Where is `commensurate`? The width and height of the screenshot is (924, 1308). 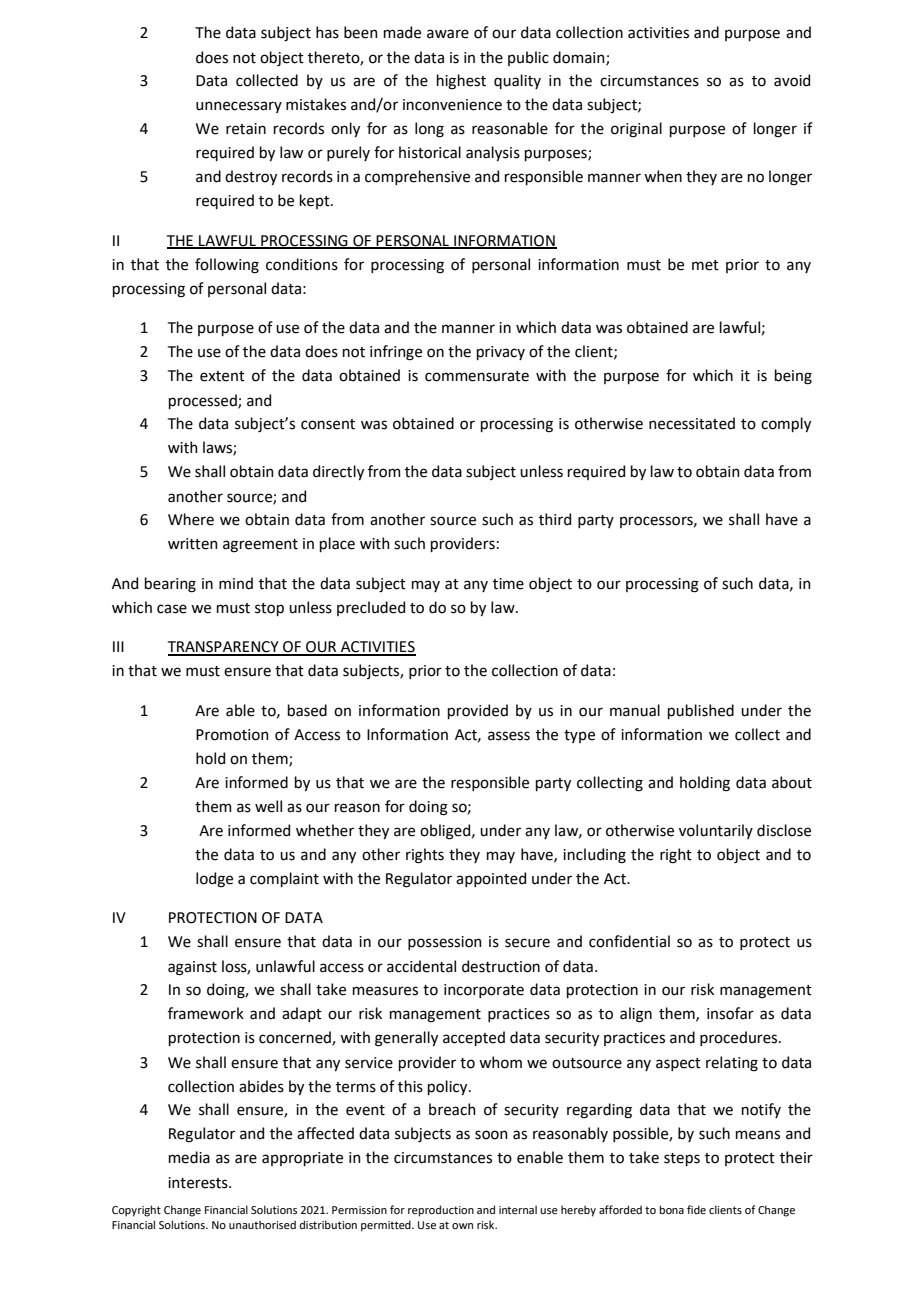 commensurate is located at coordinates (477, 376).
